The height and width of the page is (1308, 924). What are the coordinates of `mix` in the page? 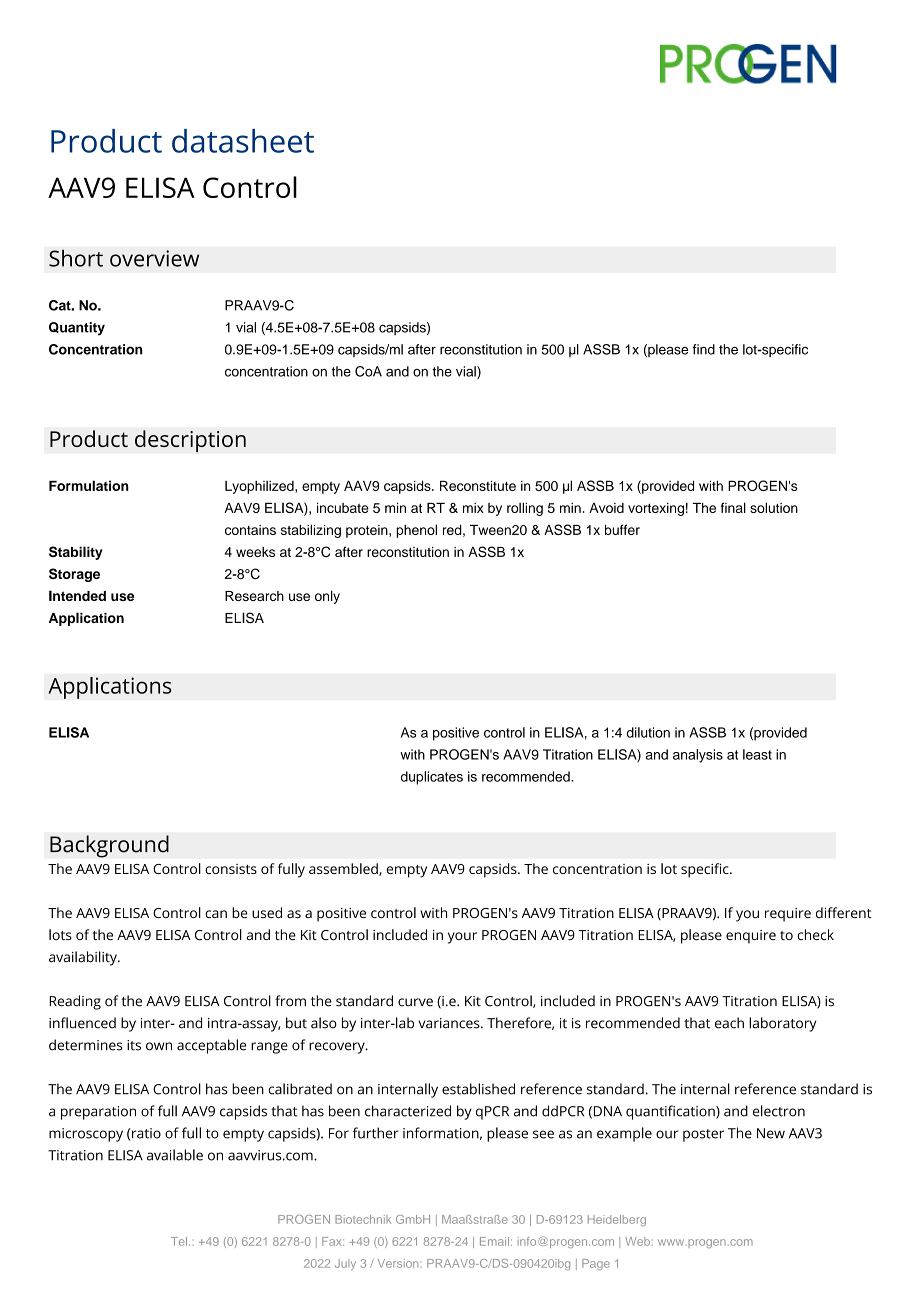 It's located at (473, 508).
